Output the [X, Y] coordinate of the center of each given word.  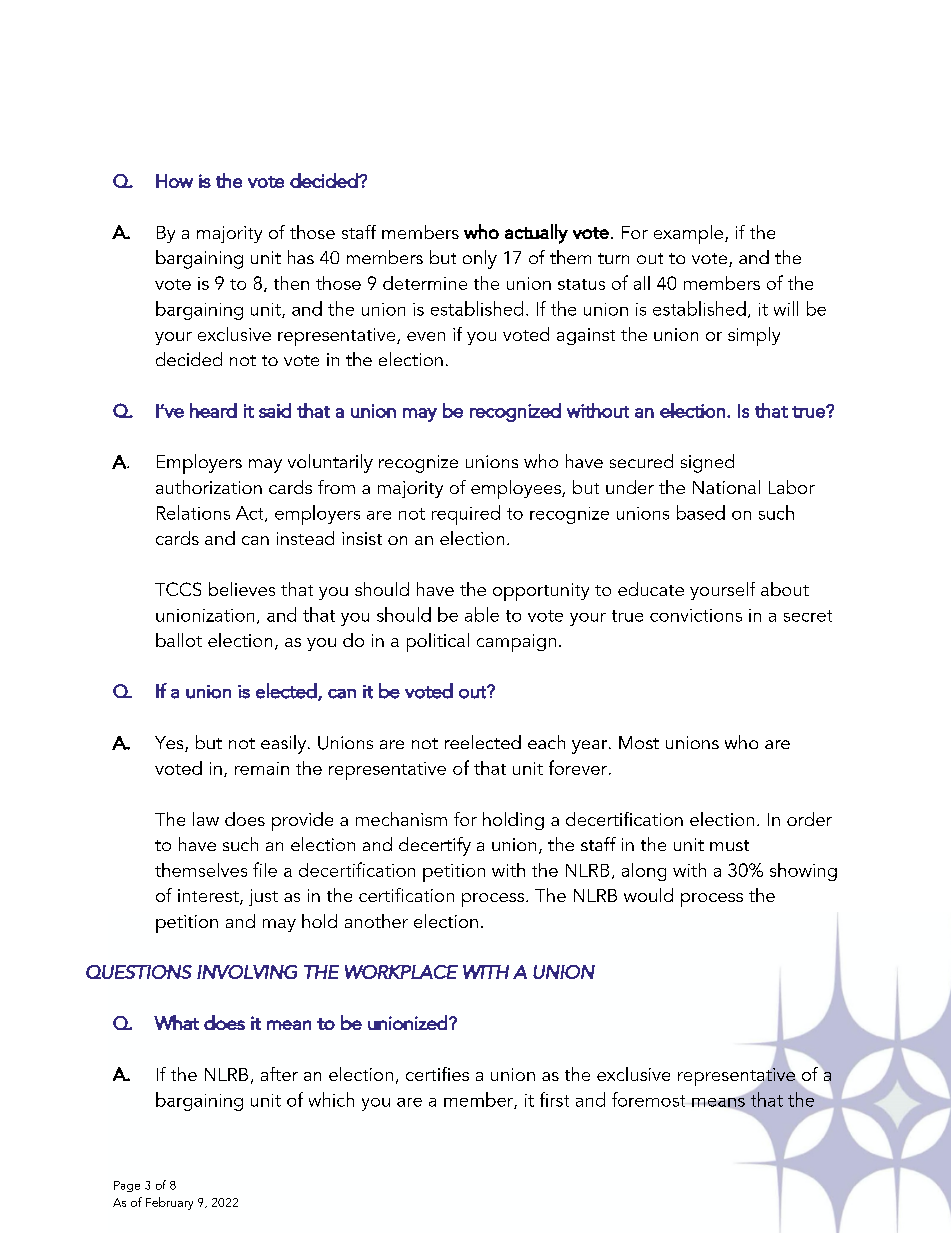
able [482, 614]
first [554, 1099]
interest [209, 897]
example [688, 234]
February [169, 1203]
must [729, 845]
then [291, 283]
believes [242, 589]
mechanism [401, 819]
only [480, 259]
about [785, 589]
